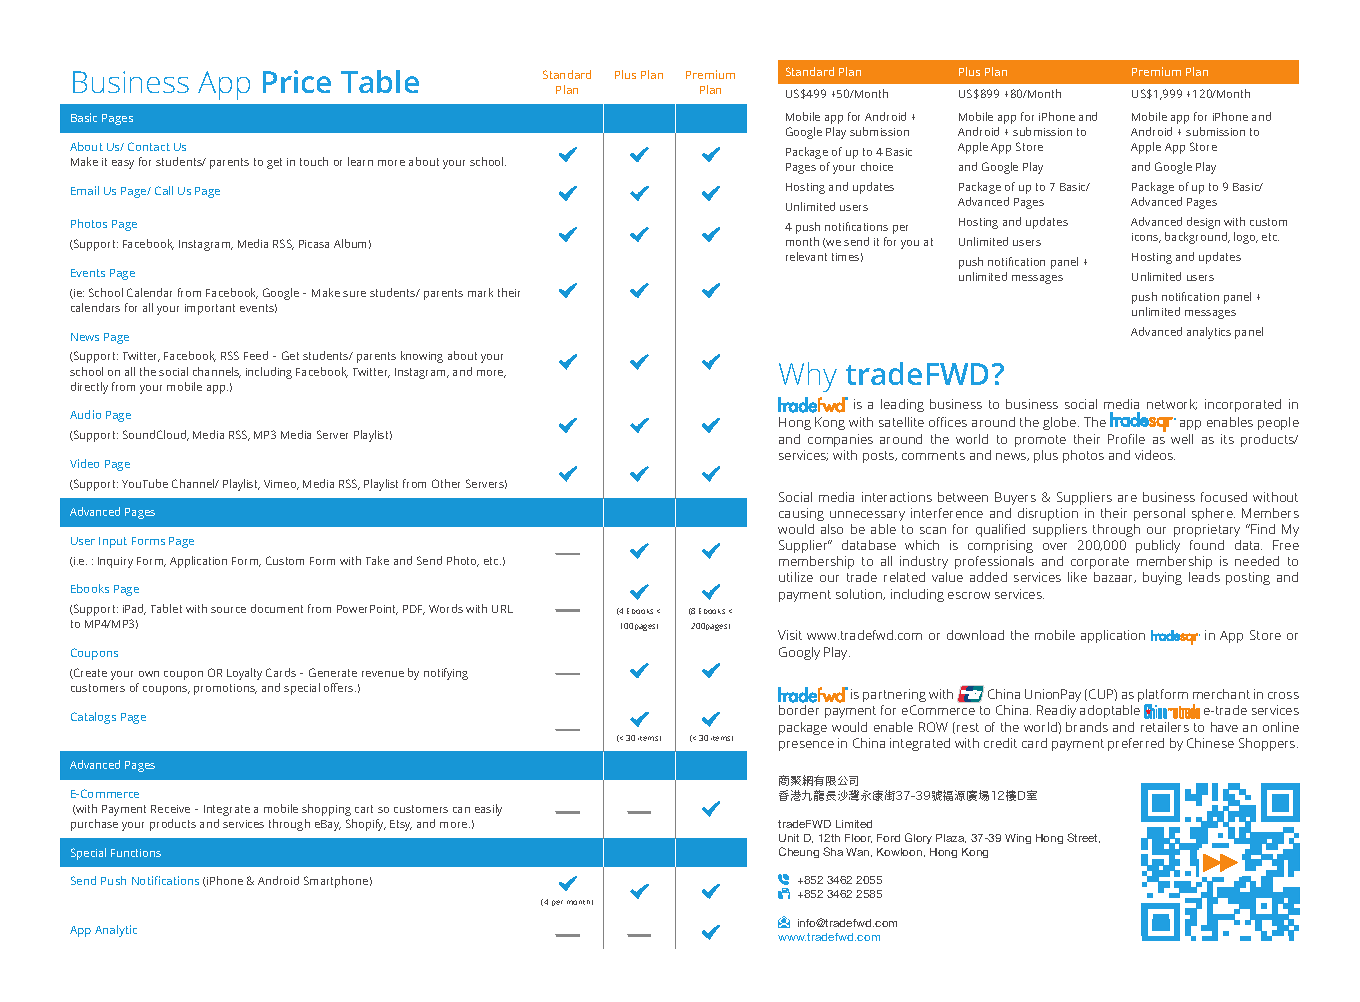 This screenshot has height=1002, width=1360. What do you see at coordinates (228, 610) in the screenshot?
I see `source` at bounding box center [228, 610].
